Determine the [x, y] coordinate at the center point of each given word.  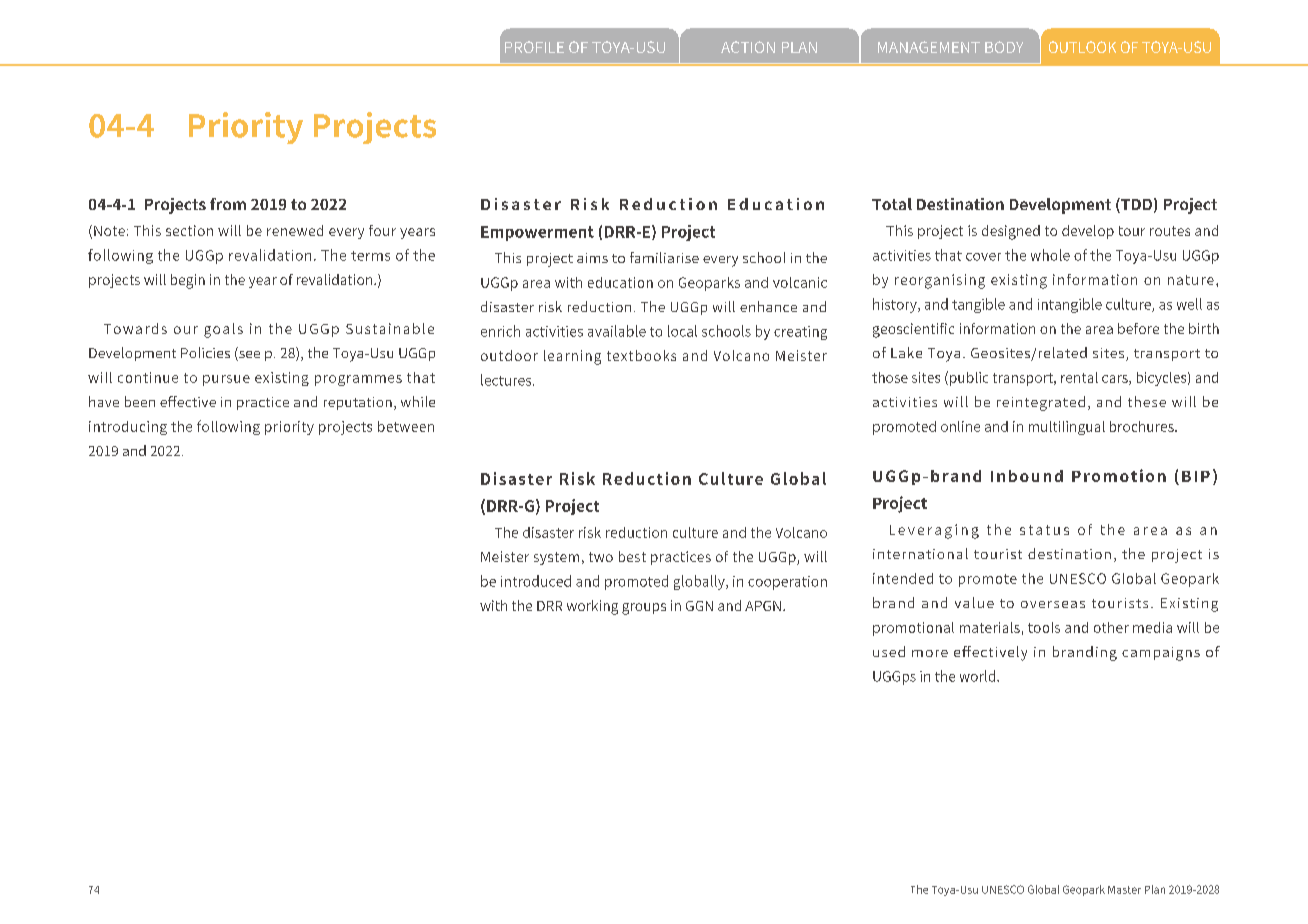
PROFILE [534, 47]
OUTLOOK [1082, 47]
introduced [536, 581]
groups [644, 609]
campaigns [1161, 654]
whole [1050, 255]
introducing [128, 428]
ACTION [748, 47]
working [592, 607]
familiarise [664, 257]
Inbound [1027, 476]
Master [1124, 890]
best [632, 556]
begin [188, 281]
